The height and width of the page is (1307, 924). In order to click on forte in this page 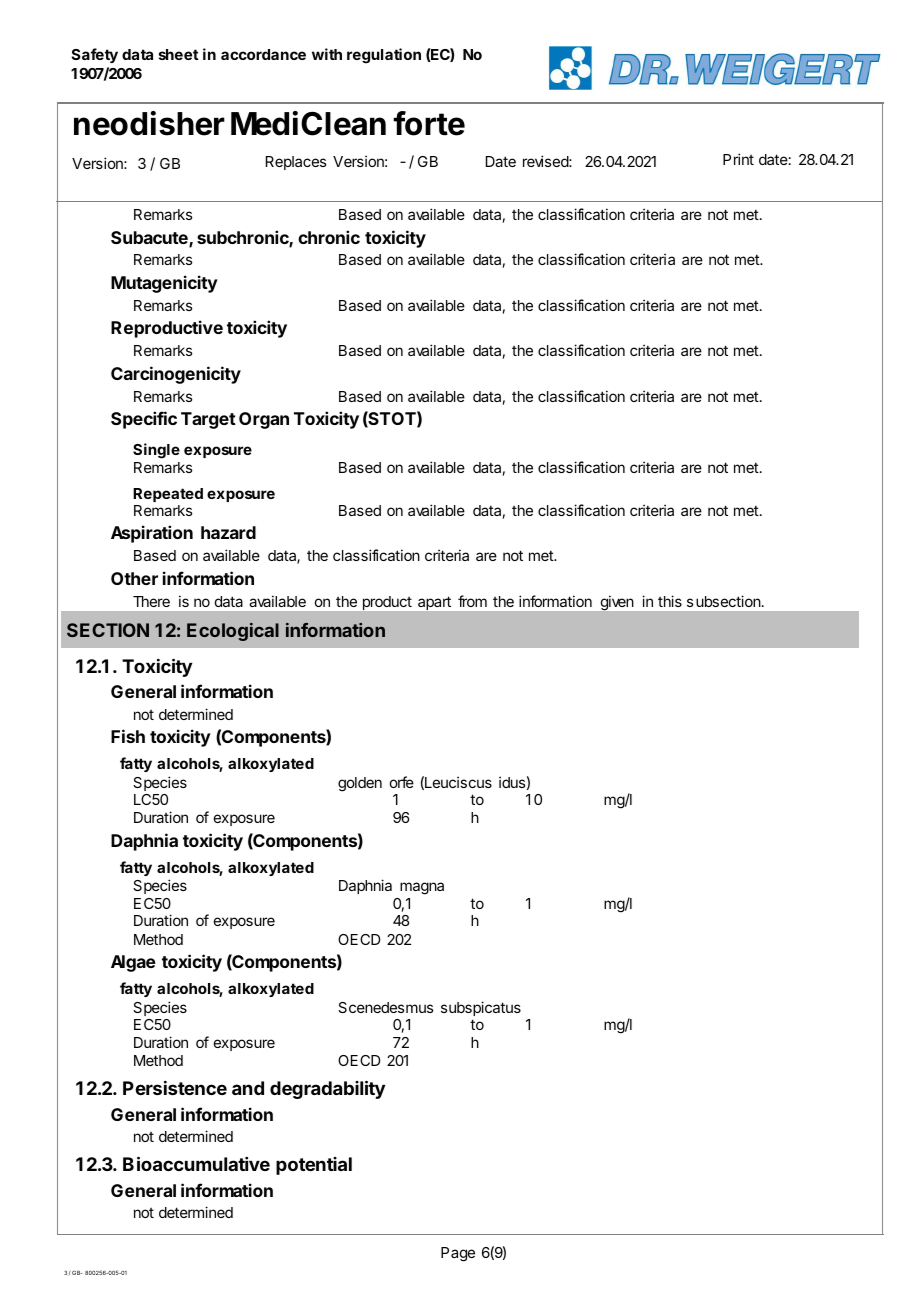, I will do `click(429, 123)`.
